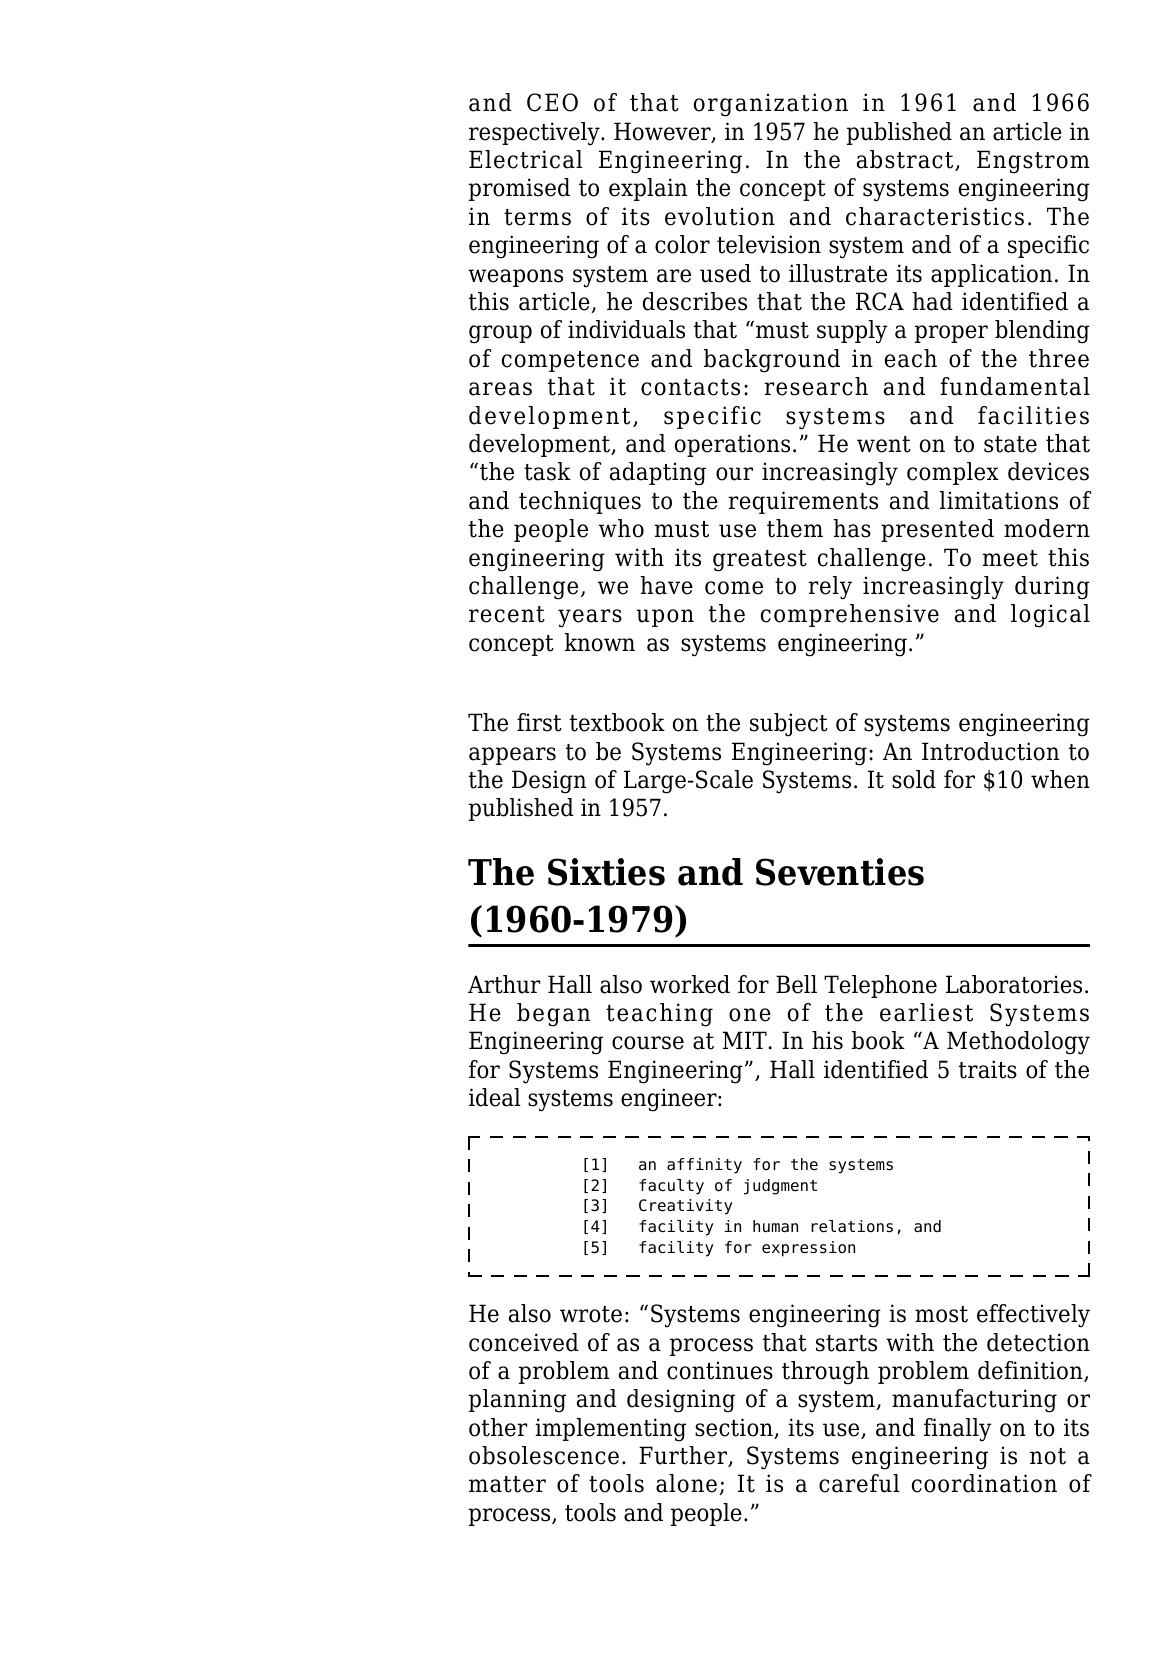 This screenshot has width=1174, height=1660. I want to click on organization, so click(771, 105).
